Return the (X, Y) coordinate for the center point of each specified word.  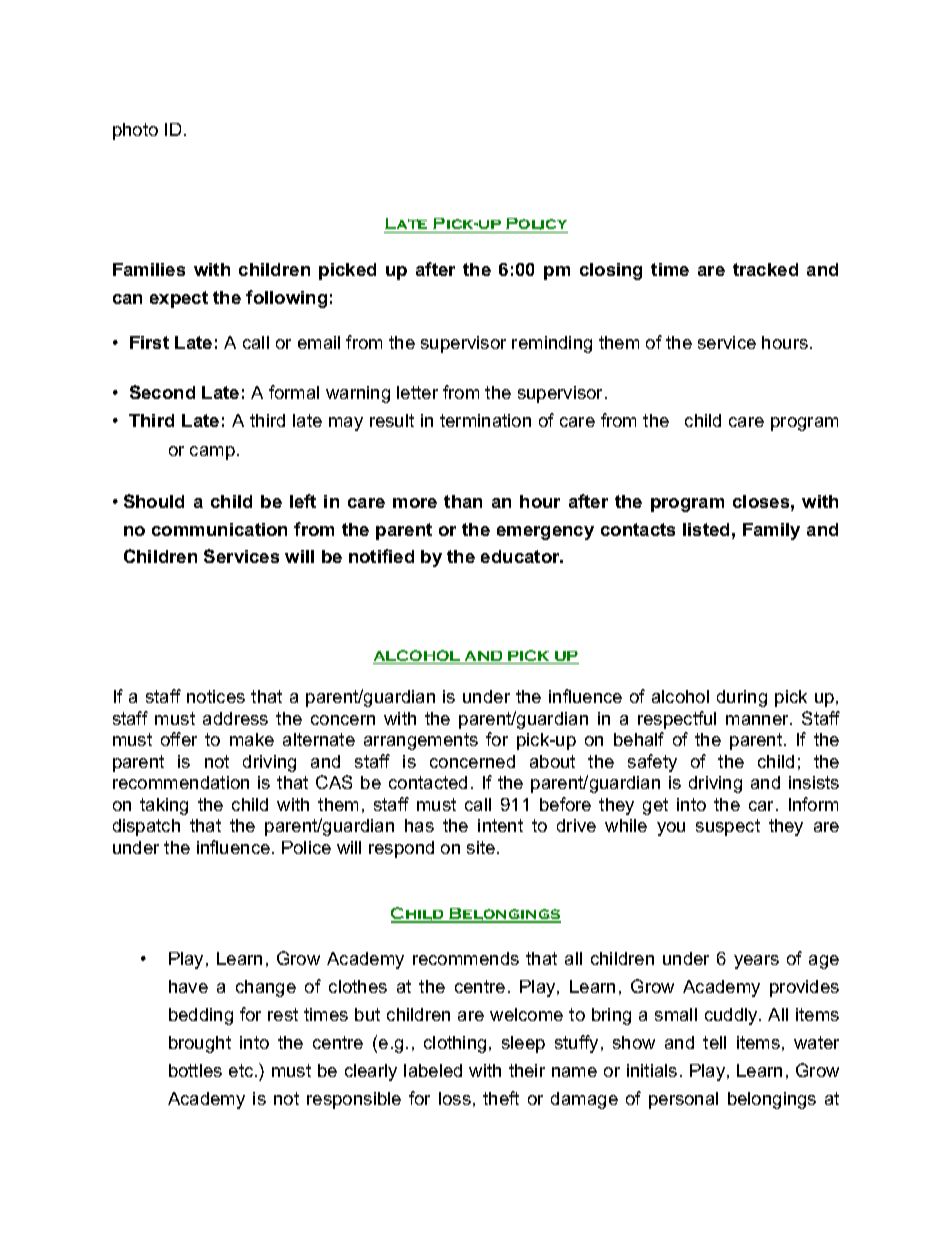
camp (212, 453)
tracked (765, 269)
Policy (536, 225)
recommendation (181, 782)
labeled (433, 1070)
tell (714, 1042)
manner (759, 720)
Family (771, 531)
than (463, 501)
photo (135, 131)
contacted (428, 782)
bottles (195, 1070)
